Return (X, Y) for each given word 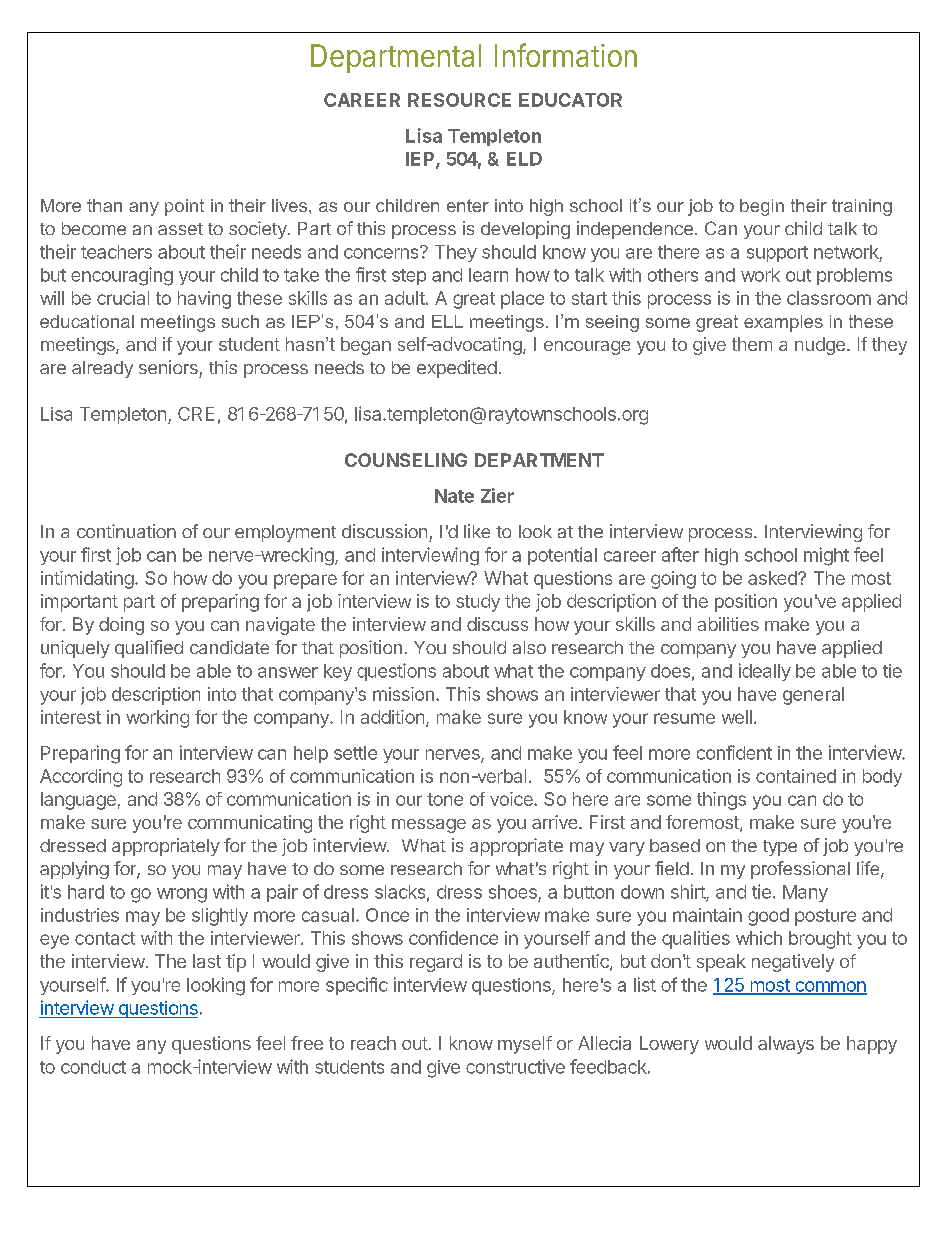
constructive (515, 1066)
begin (762, 207)
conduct (93, 1067)
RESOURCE (459, 100)
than (104, 205)
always (786, 1045)
